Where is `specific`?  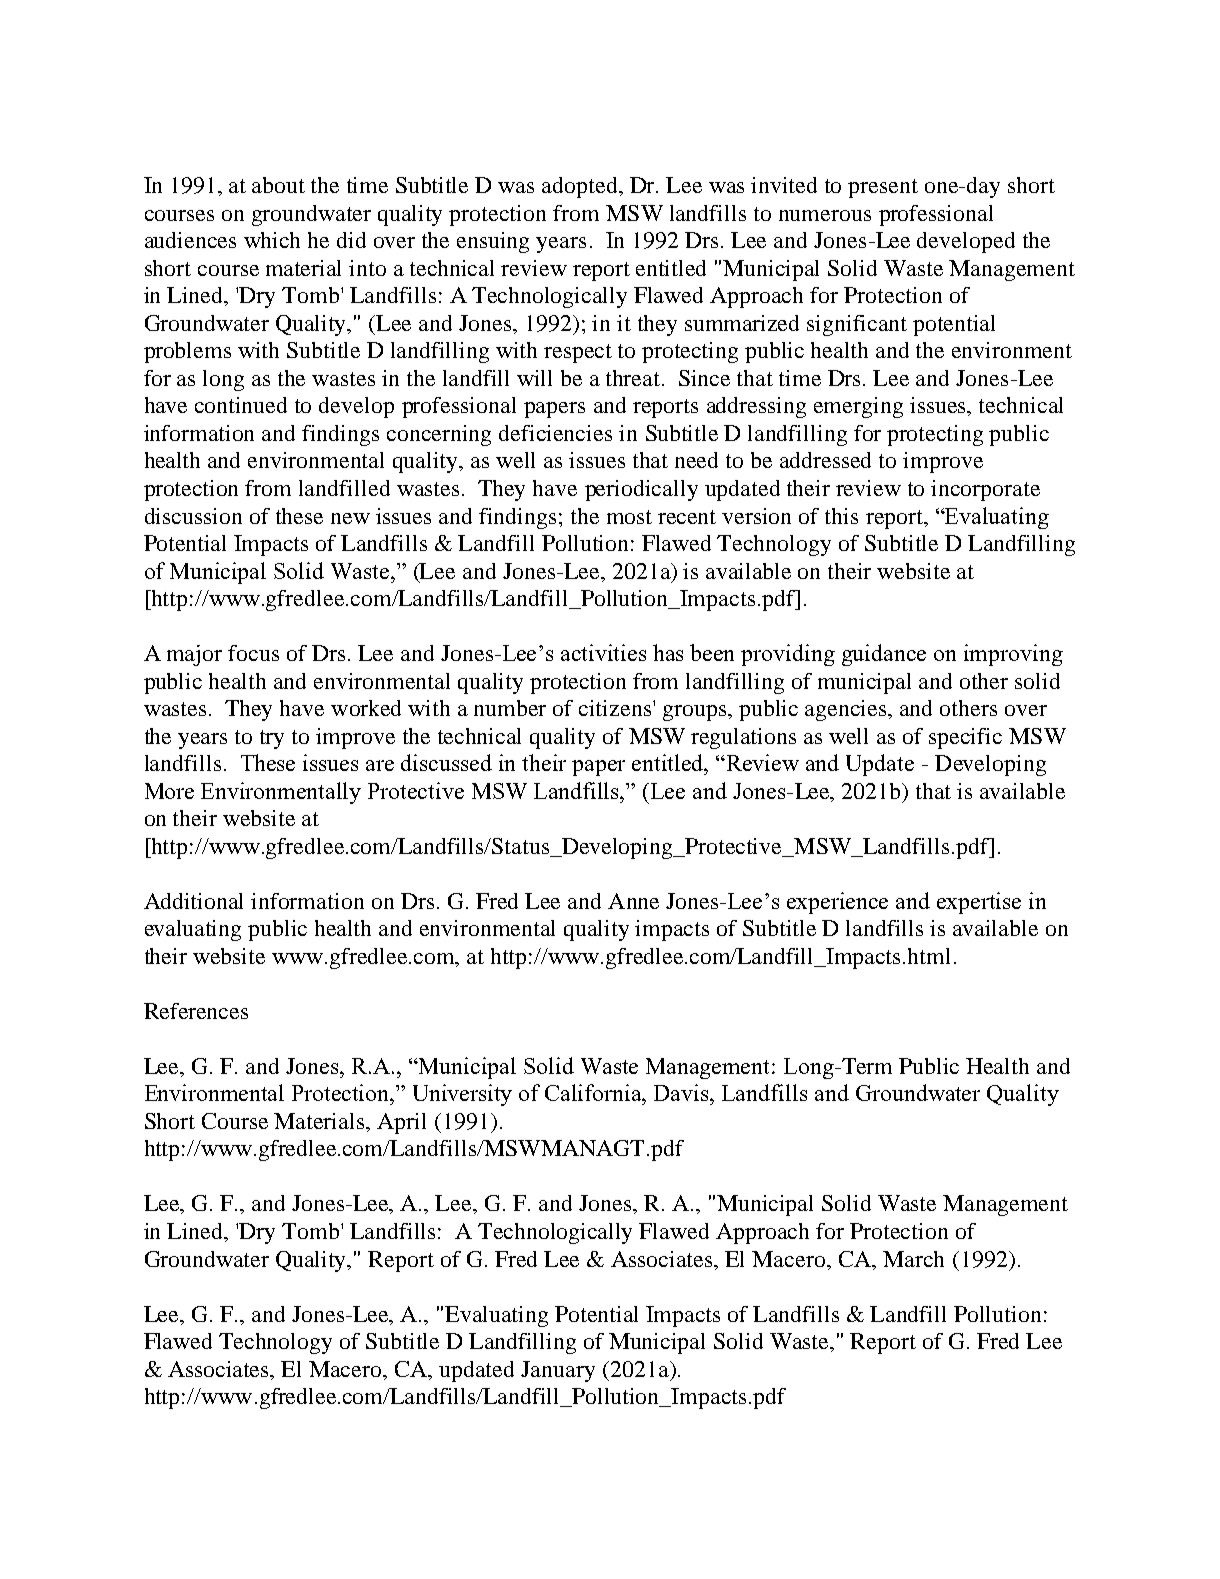 specific is located at coordinates (965, 738).
